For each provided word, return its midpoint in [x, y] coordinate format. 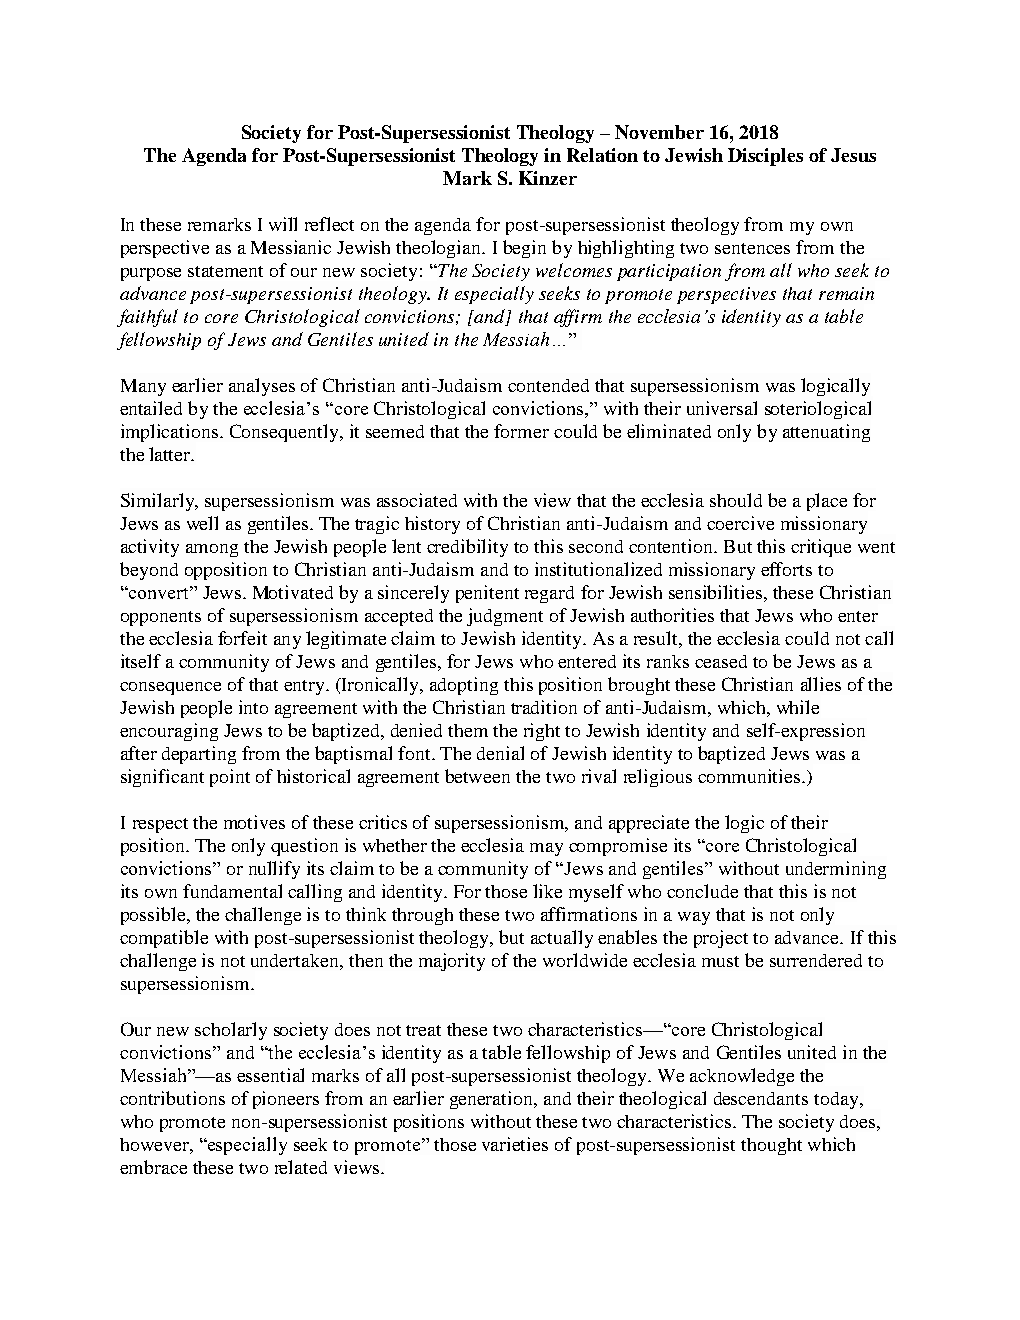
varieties [515, 1144]
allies [821, 684]
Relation [602, 155]
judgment [505, 617]
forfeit [242, 638]
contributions [172, 1098]
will [283, 224]
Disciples [765, 157]
